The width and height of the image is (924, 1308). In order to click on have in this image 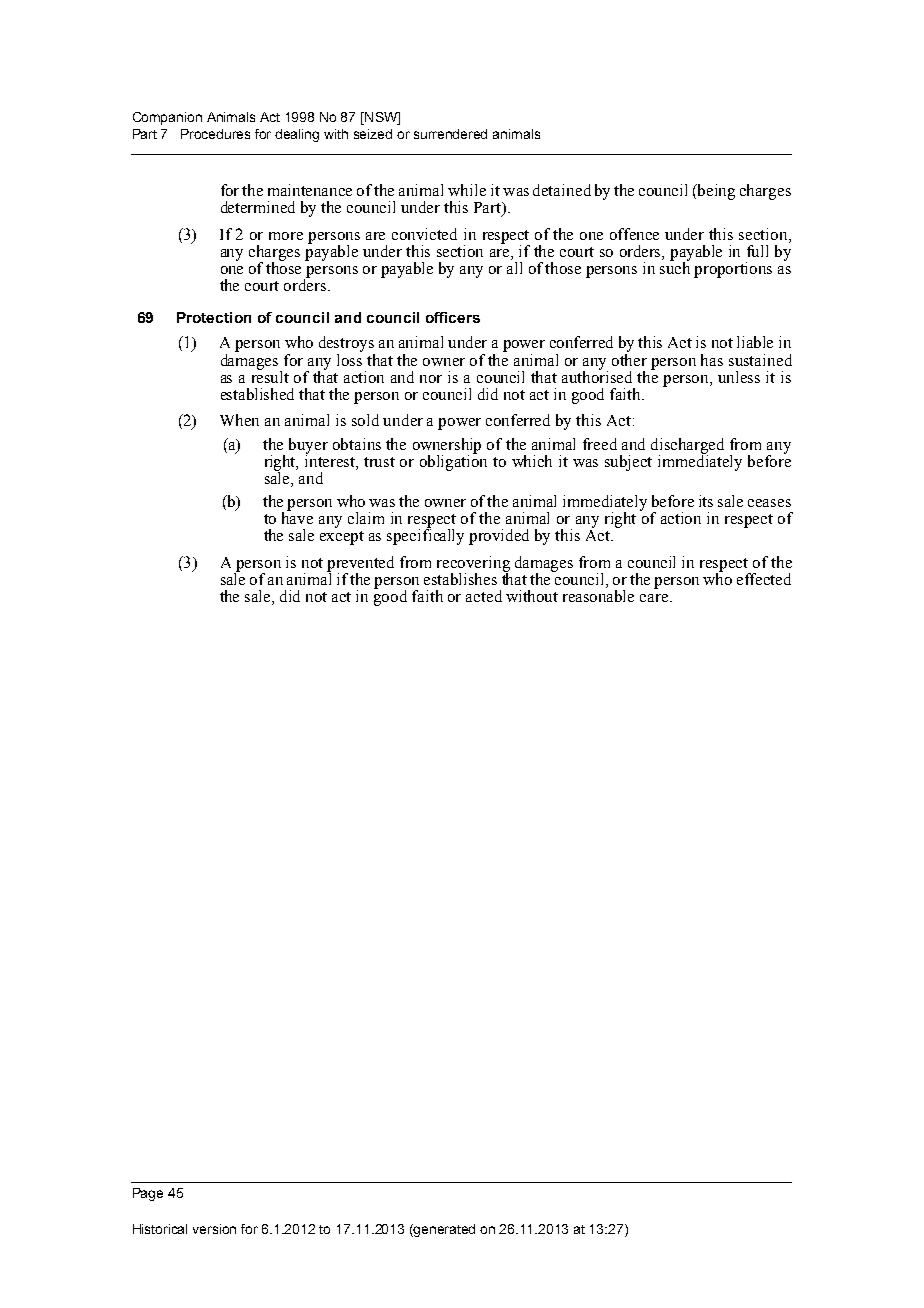, I will do `click(297, 517)`.
